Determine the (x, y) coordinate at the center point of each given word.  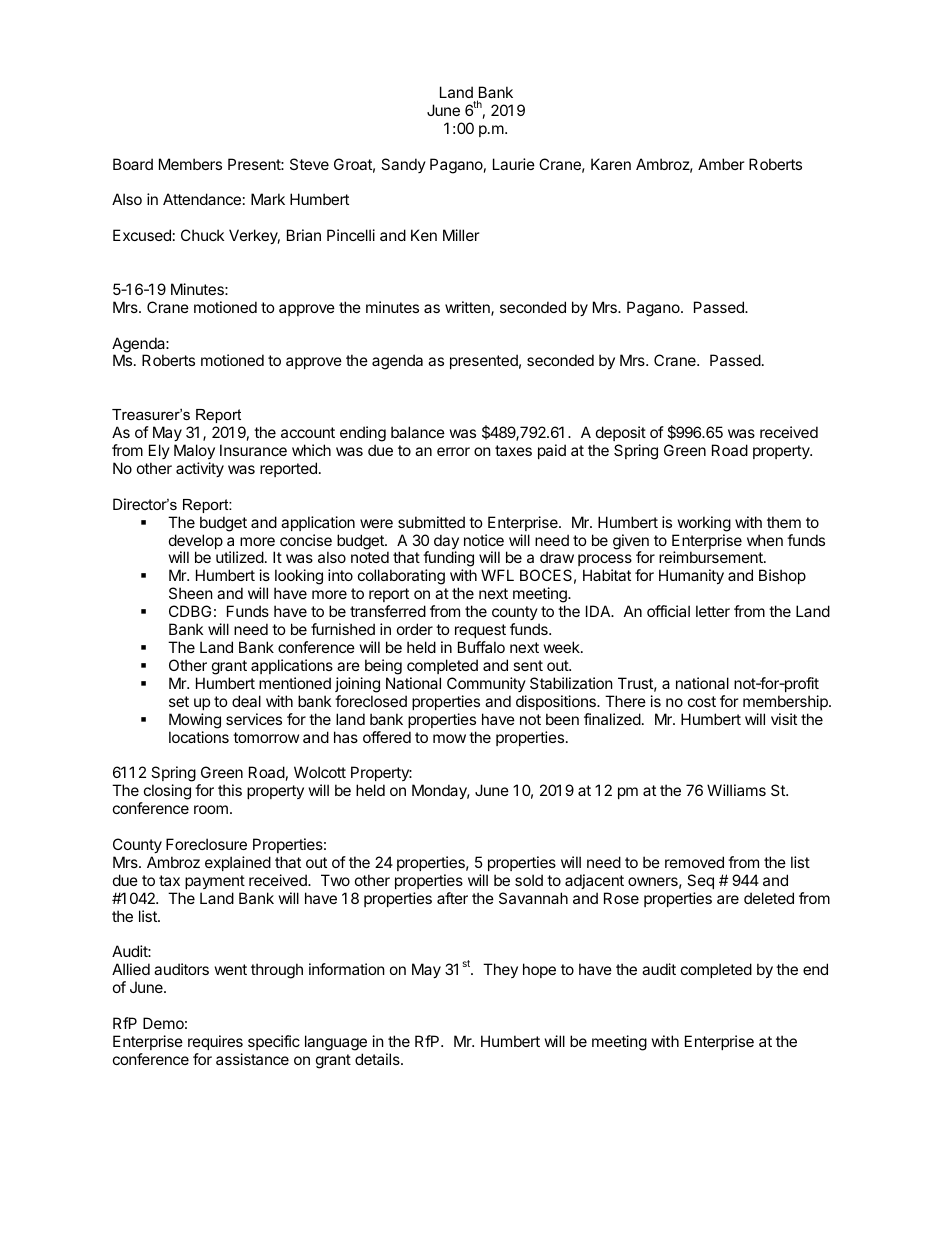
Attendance (202, 199)
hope (539, 970)
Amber (721, 164)
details (378, 1059)
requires (215, 1042)
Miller (461, 235)
